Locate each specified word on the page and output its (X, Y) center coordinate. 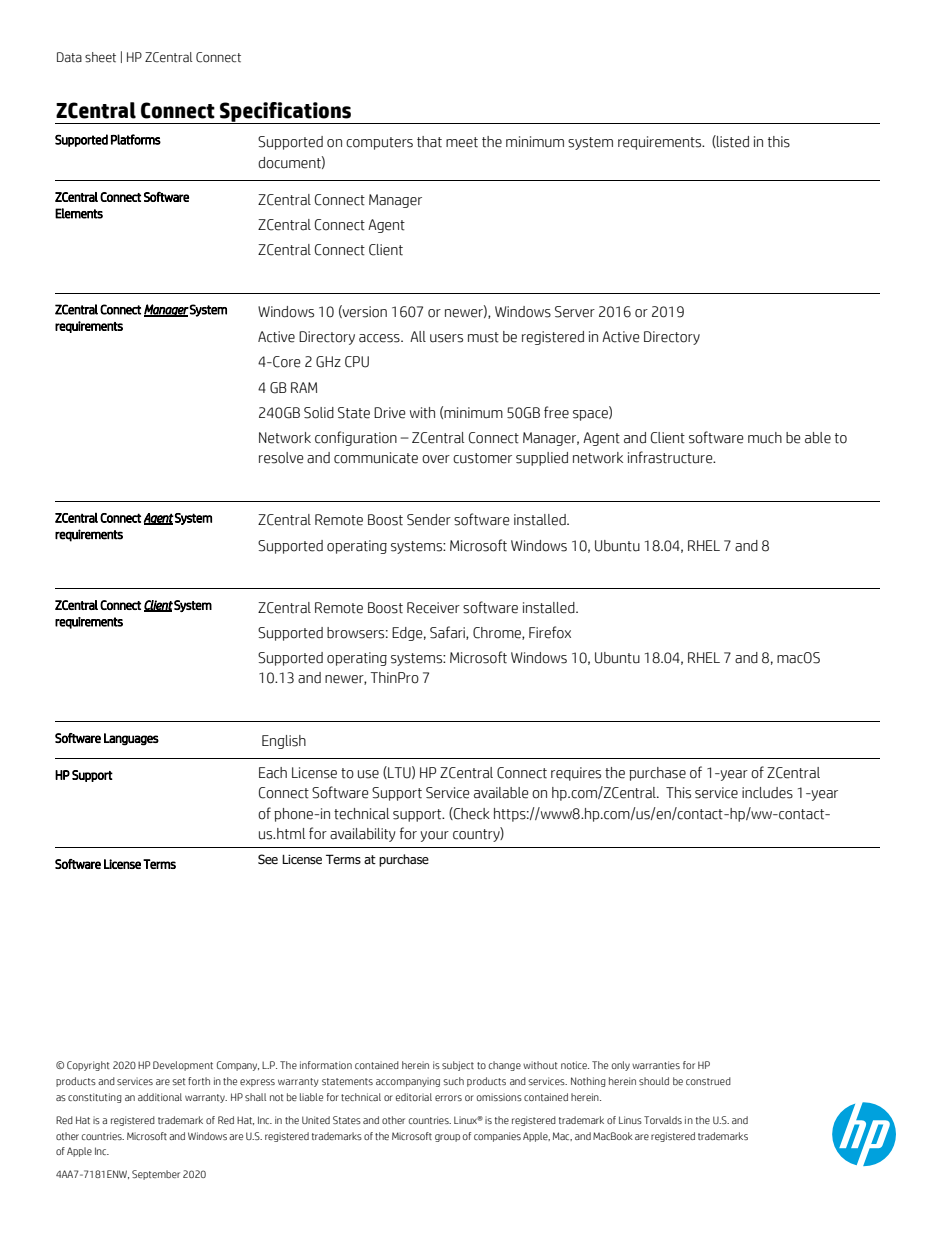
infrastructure (671, 457)
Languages (131, 739)
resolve (281, 458)
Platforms (136, 139)
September (156, 1175)
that (429, 142)
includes (767, 793)
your (434, 836)
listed (732, 141)
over (436, 459)
